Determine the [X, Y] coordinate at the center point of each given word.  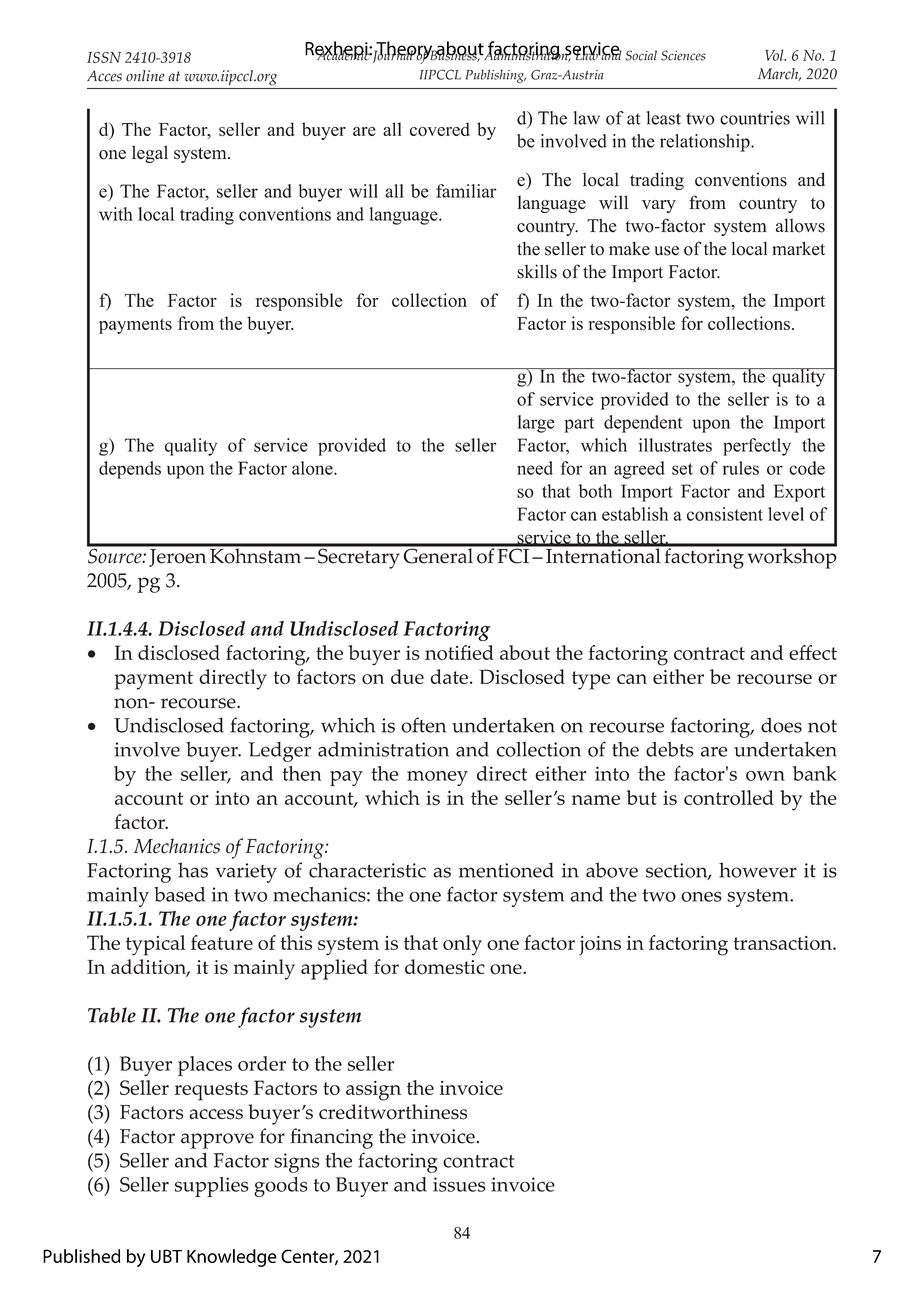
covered [440, 129]
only [462, 945]
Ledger [280, 752]
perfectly [757, 447]
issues [459, 1184]
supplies [212, 1187]
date [449, 676]
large [536, 424]
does [781, 725]
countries [755, 118]
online [145, 76]
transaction [783, 943]
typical [156, 945]
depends [130, 470]
